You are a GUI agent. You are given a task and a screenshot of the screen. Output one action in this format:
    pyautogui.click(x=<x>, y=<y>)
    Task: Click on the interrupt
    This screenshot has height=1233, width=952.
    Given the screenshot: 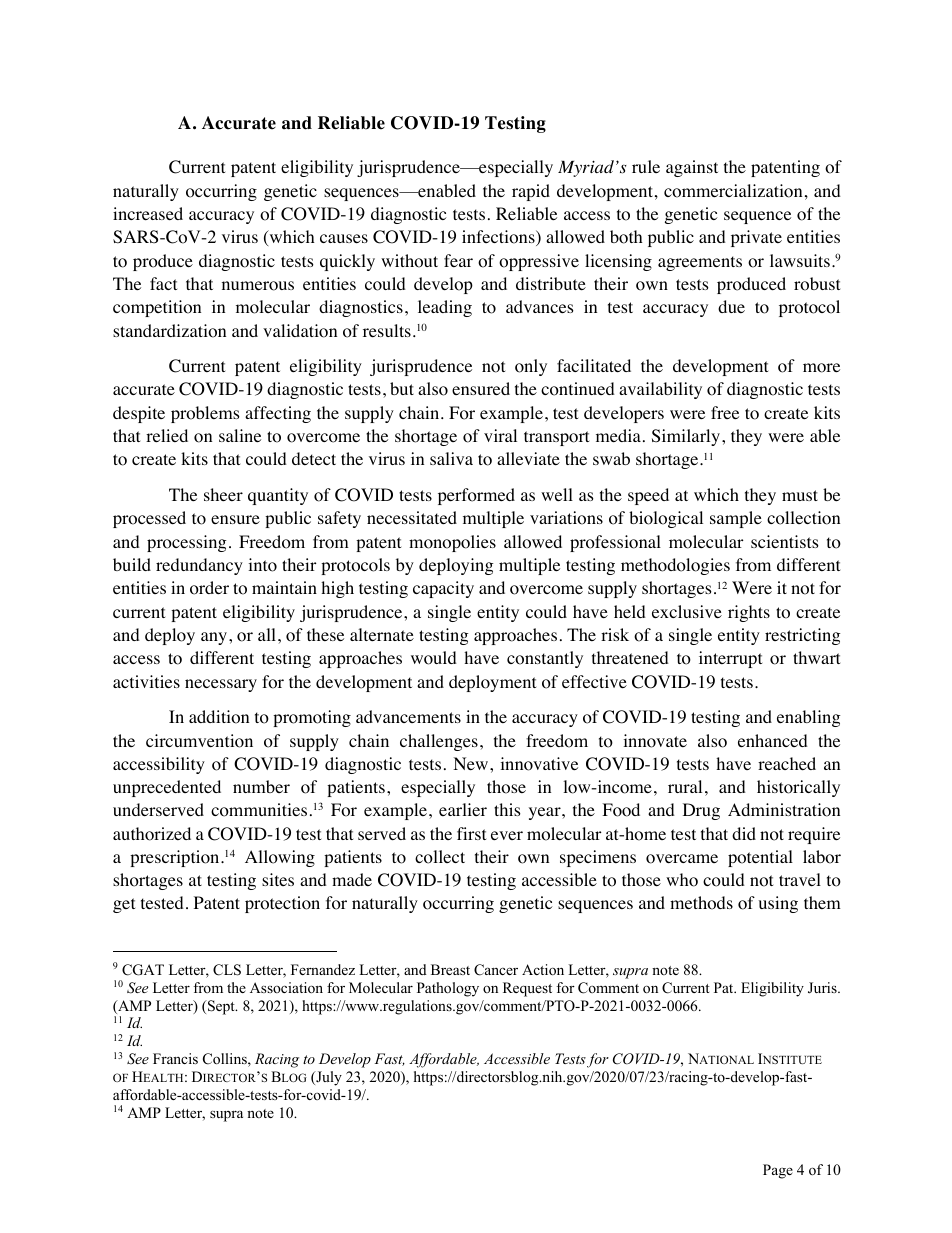 What is the action you would take?
    pyautogui.click(x=730, y=659)
